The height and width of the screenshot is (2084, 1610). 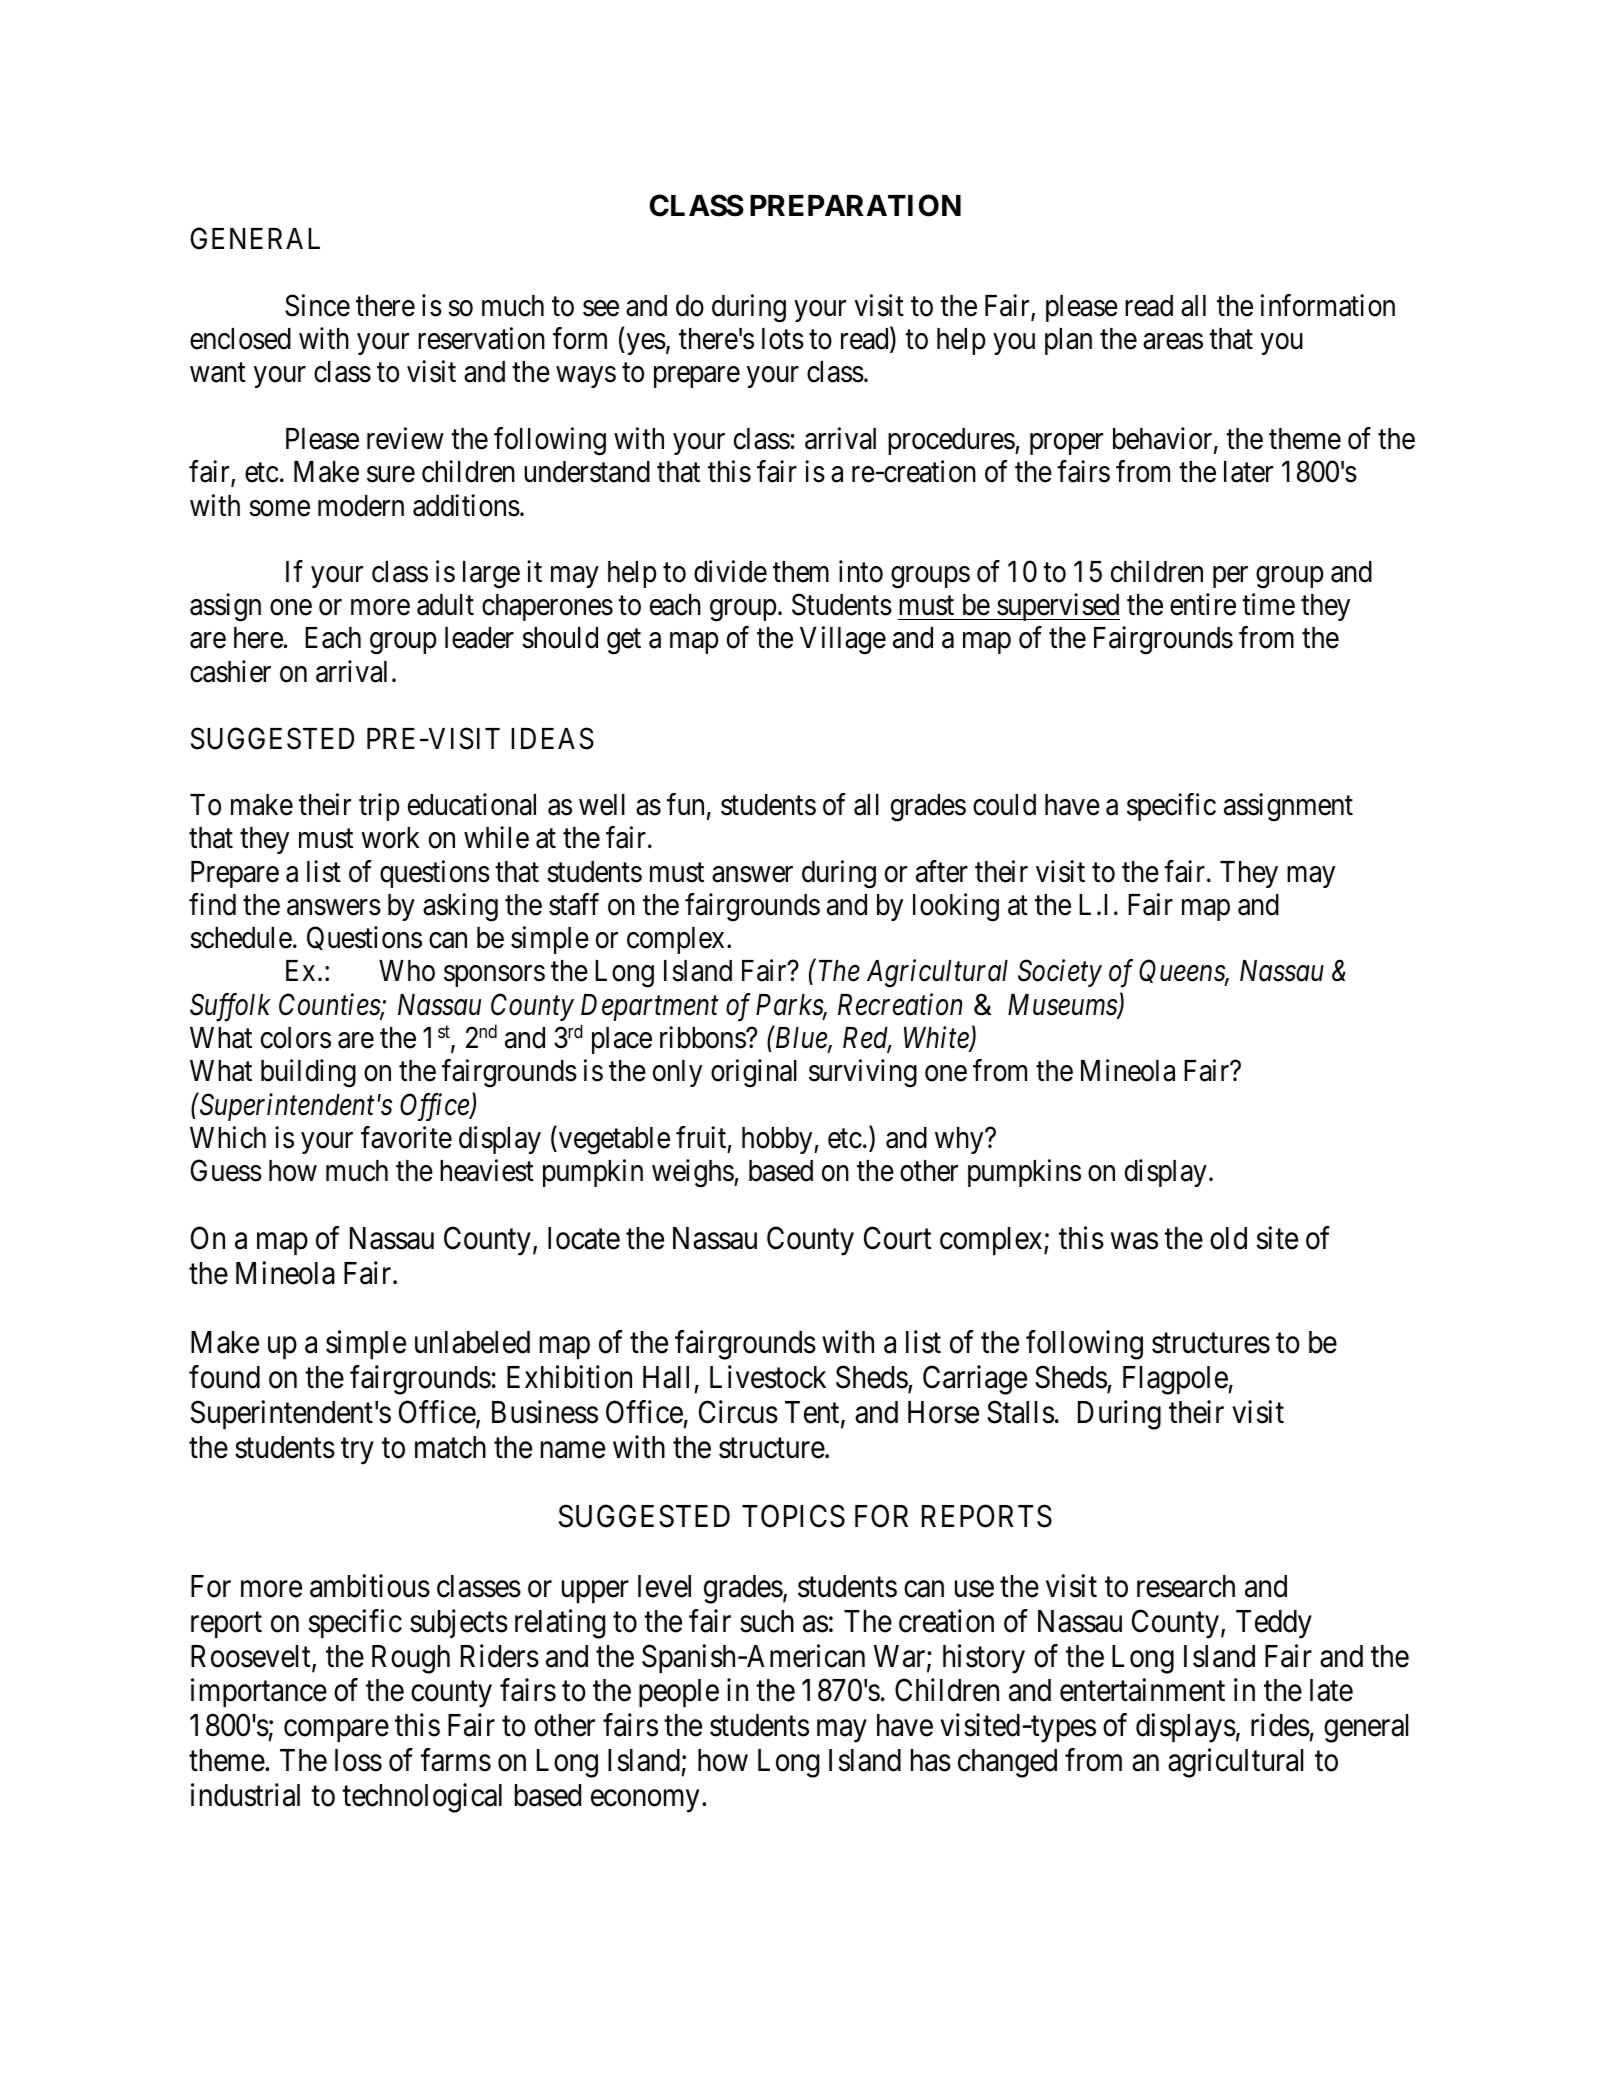 I want to click on Since, so click(x=317, y=305).
